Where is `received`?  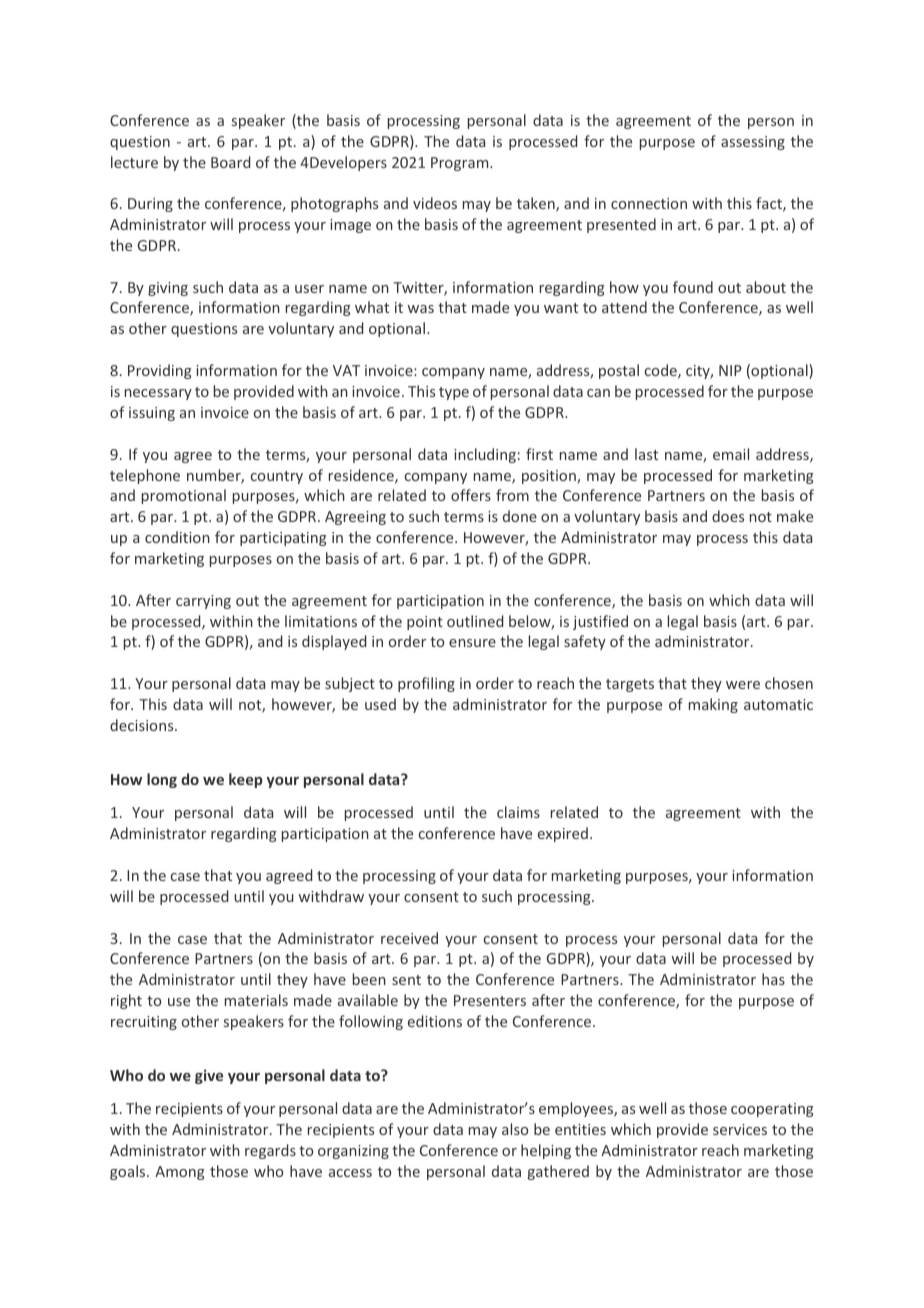 received is located at coordinates (409, 938).
